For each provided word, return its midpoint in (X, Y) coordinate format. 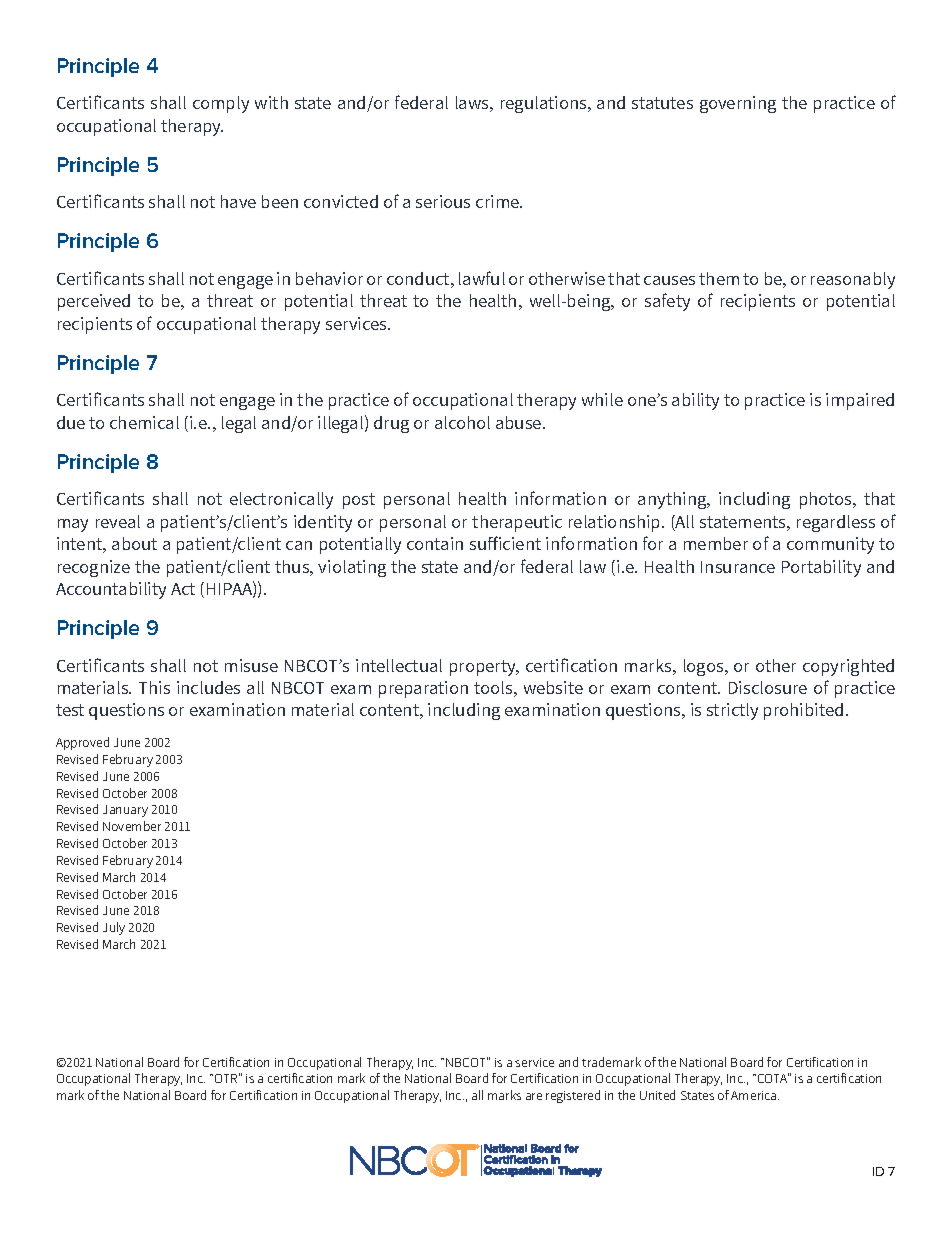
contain (435, 543)
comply (221, 104)
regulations (545, 104)
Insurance (738, 567)
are (534, 1096)
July (114, 928)
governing (738, 104)
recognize (94, 568)
